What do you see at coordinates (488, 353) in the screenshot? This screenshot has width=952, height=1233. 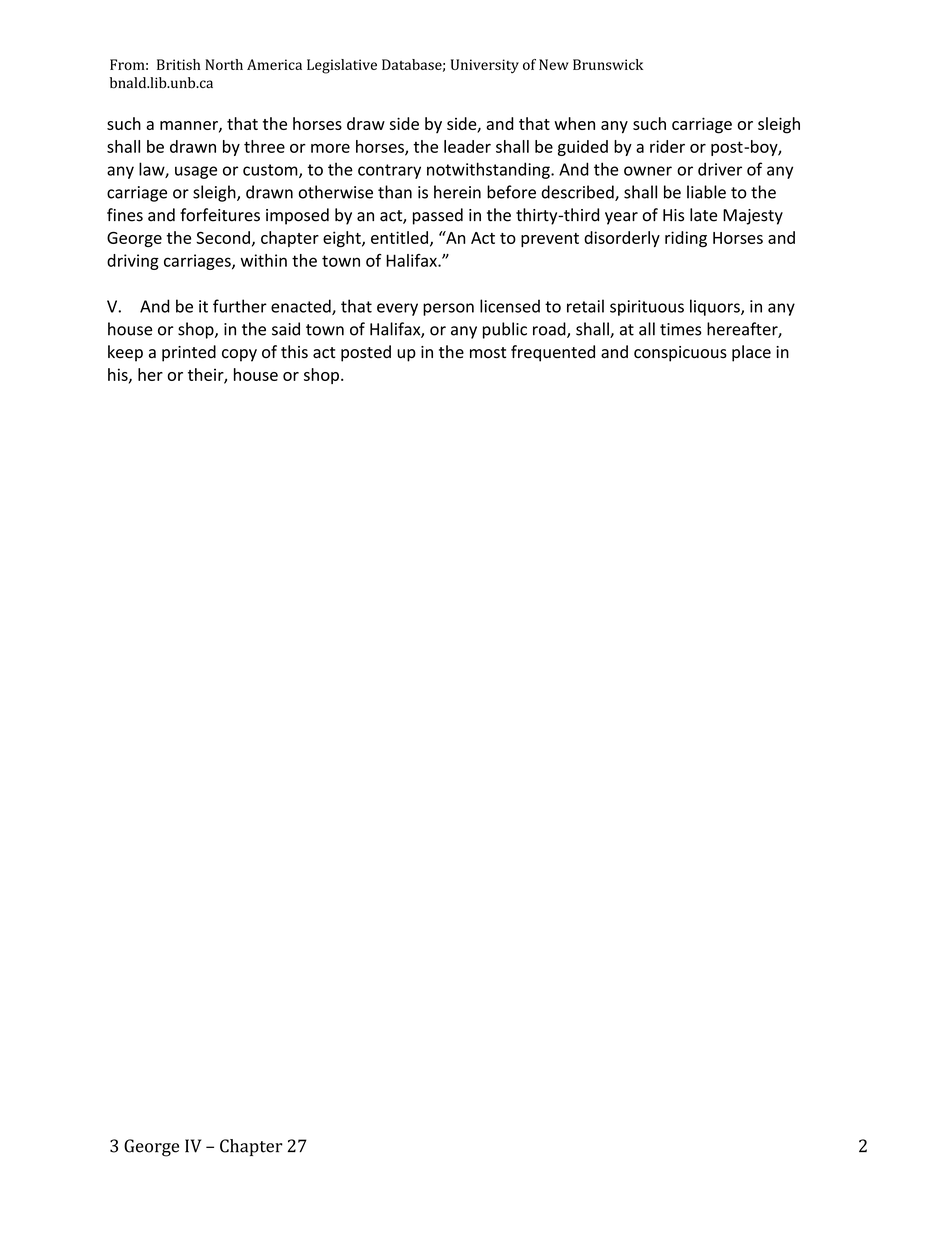 I see `most` at bounding box center [488, 353].
